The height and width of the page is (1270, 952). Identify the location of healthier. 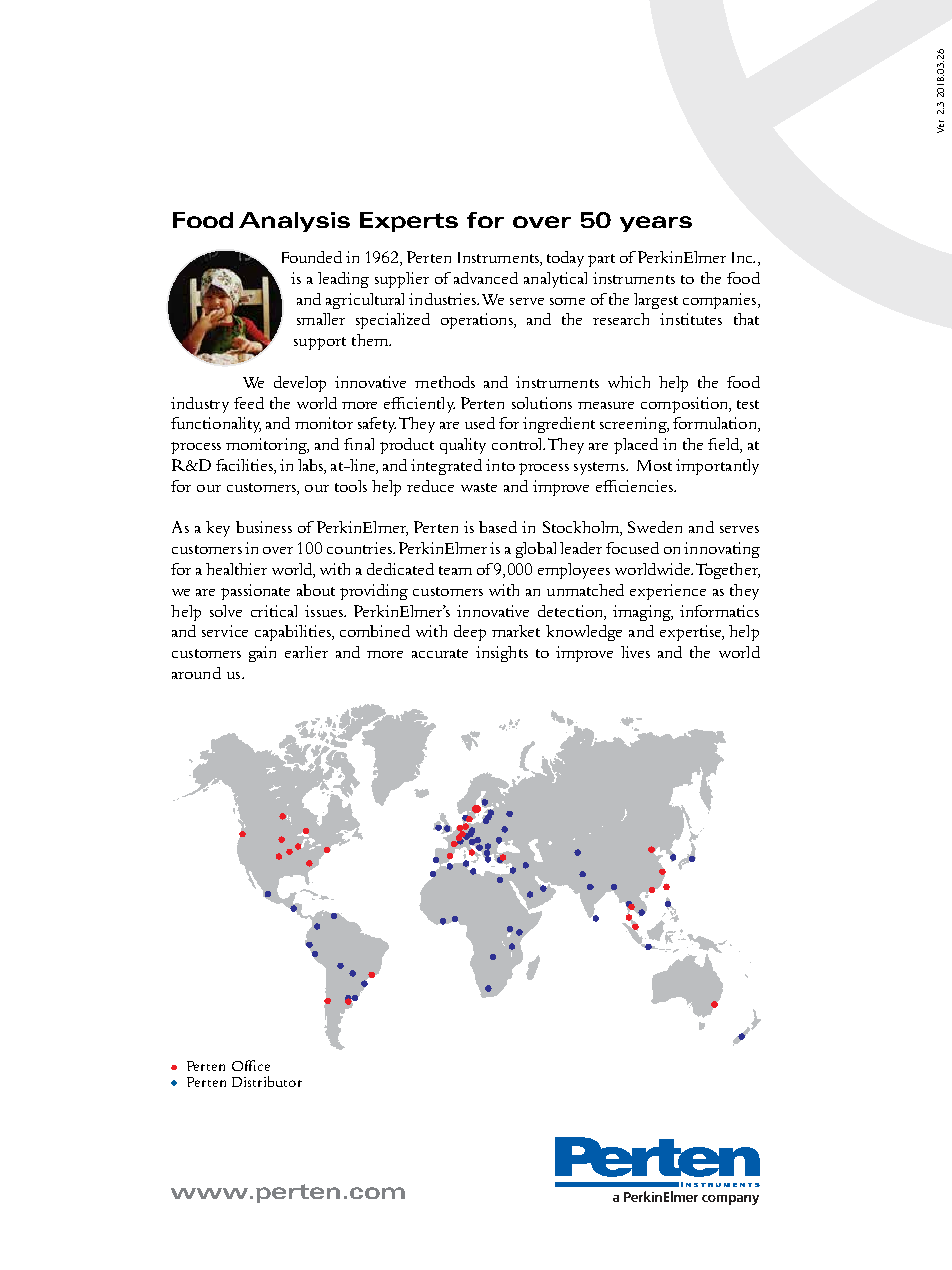
(236, 569).
